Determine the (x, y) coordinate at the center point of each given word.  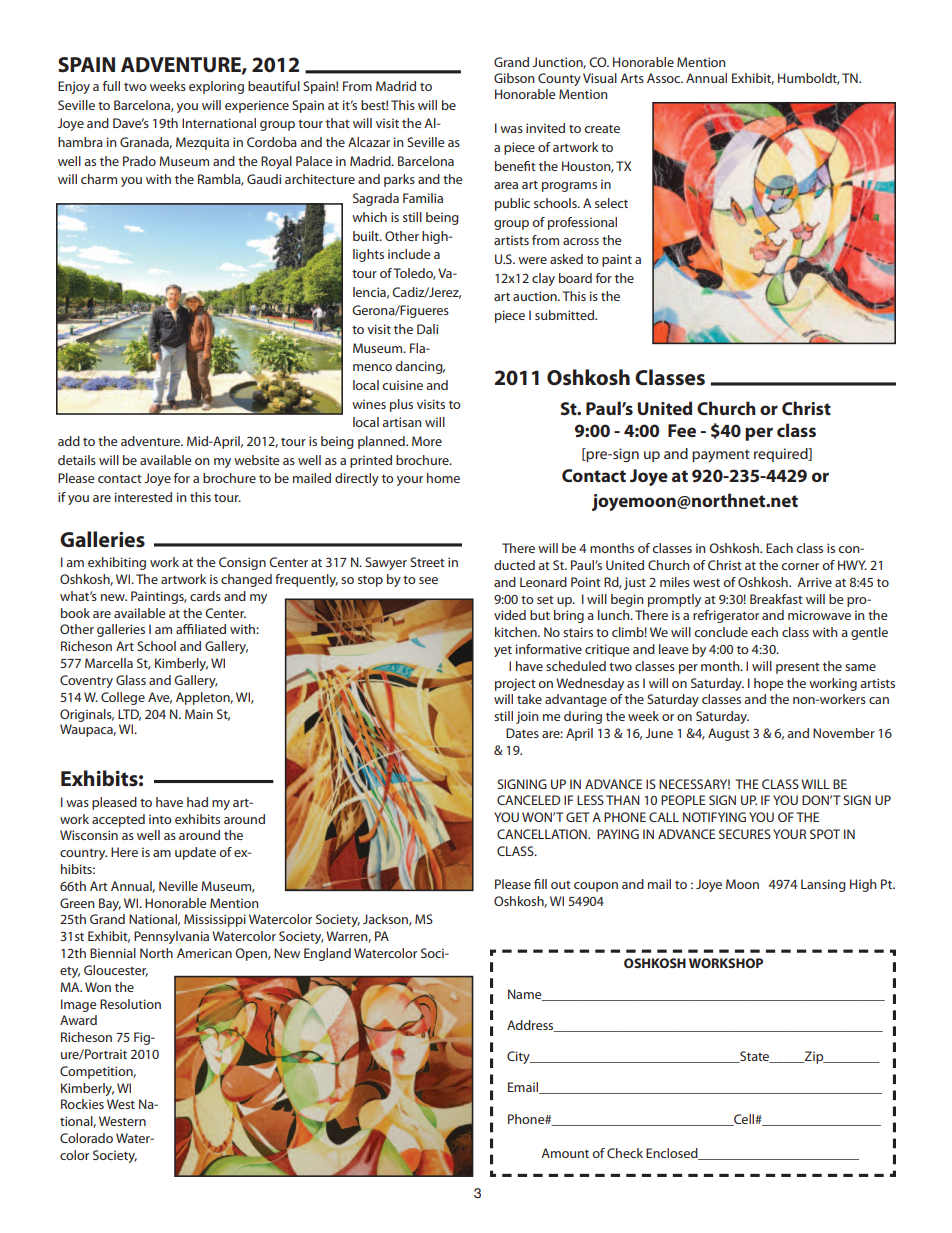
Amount (565, 1153)
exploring (216, 87)
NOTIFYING (714, 817)
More (427, 441)
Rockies (82, 1104)
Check (625, 1153)
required (782, 455)
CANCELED (528, 800)
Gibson (514, 78)
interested (143, 497)
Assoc (665, 78)
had (197, 802)
